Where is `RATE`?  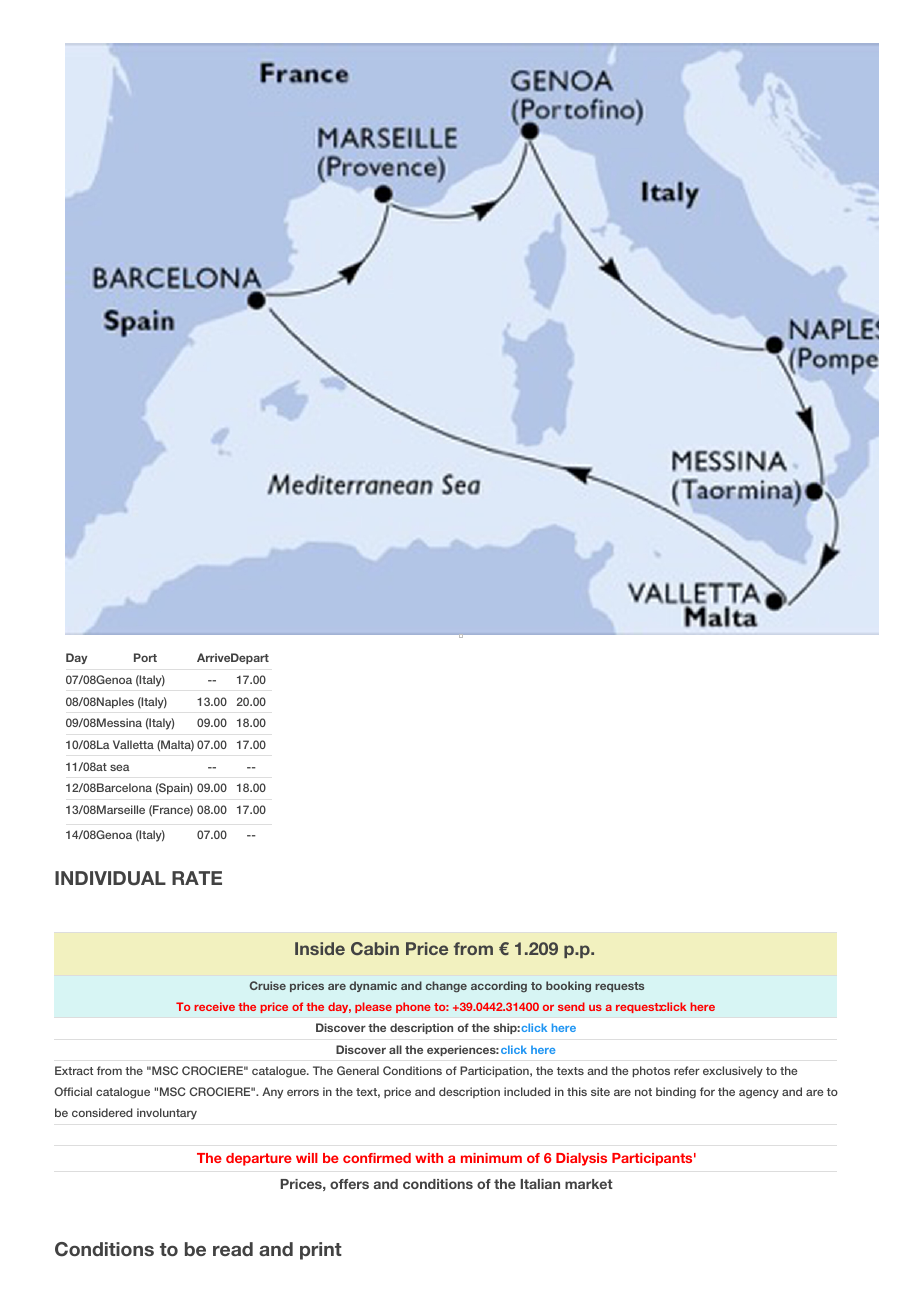 RATE is located at coordinates (197, 878).
